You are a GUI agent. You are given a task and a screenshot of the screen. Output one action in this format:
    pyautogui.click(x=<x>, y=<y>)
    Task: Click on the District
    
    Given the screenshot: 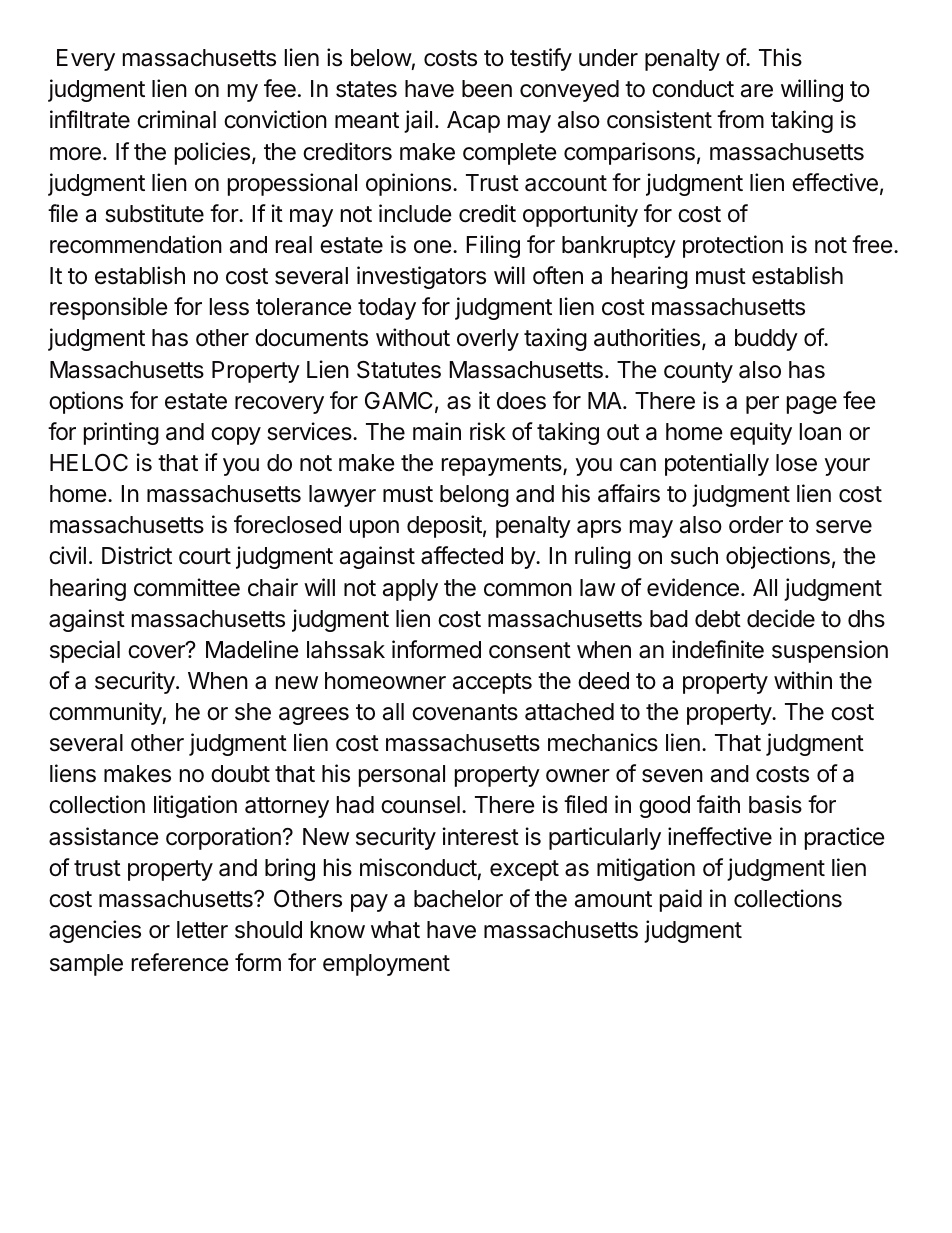 What is the action you would take?
    pyautogui.click(x=137, y=555)
